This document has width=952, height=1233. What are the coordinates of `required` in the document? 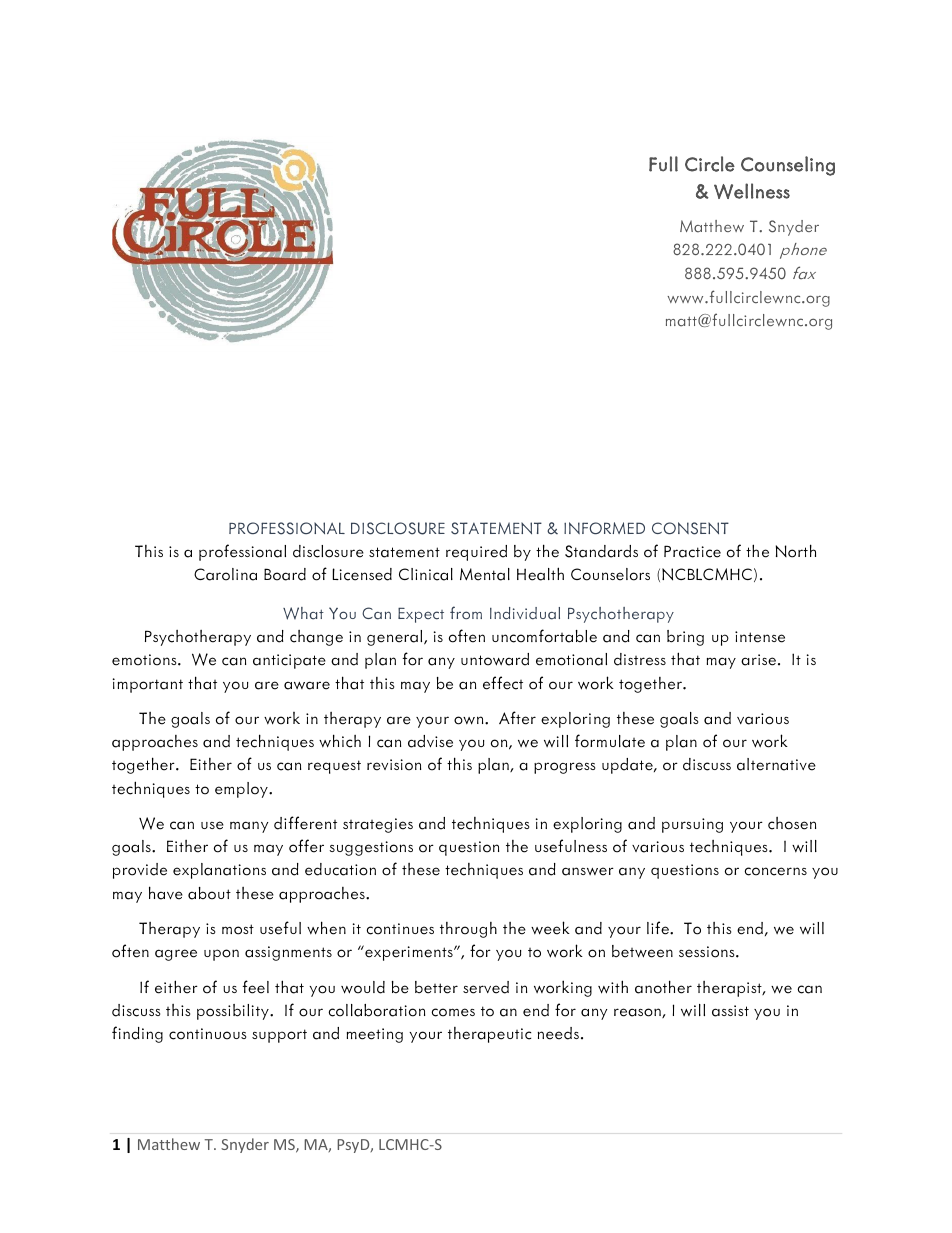 It's located at (476, 553).
